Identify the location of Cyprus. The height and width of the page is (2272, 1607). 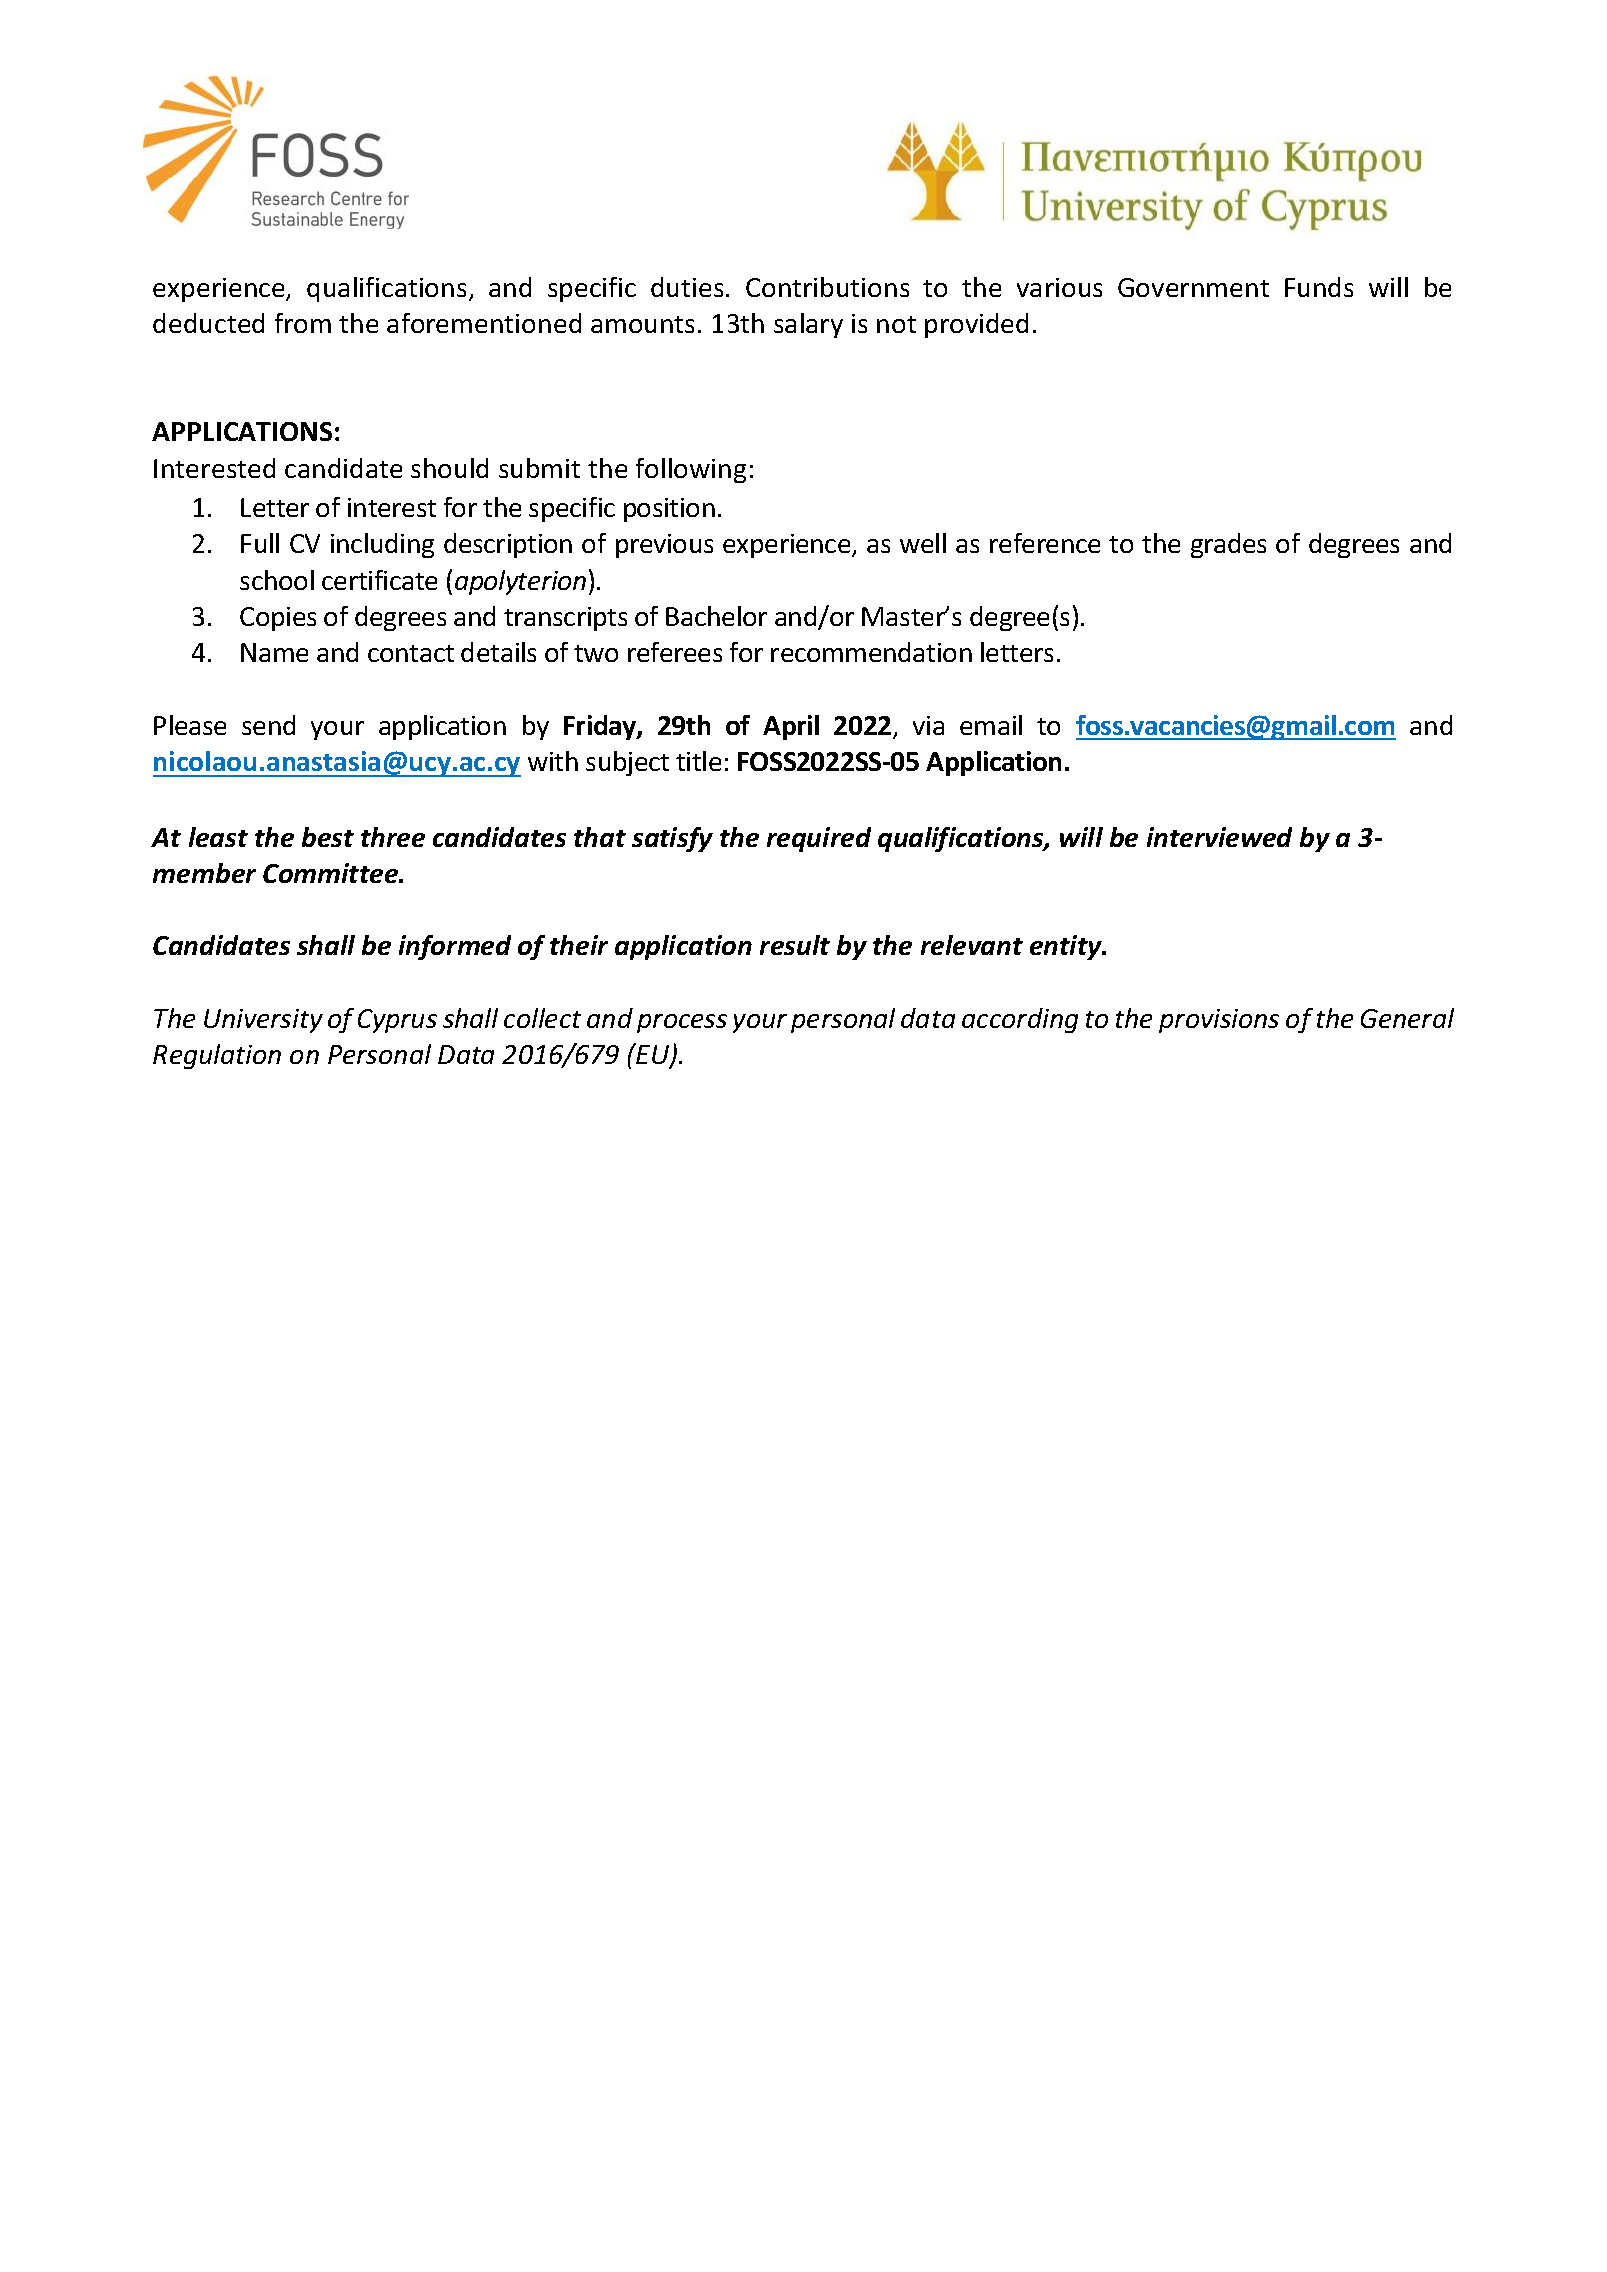
(397, 1021).
